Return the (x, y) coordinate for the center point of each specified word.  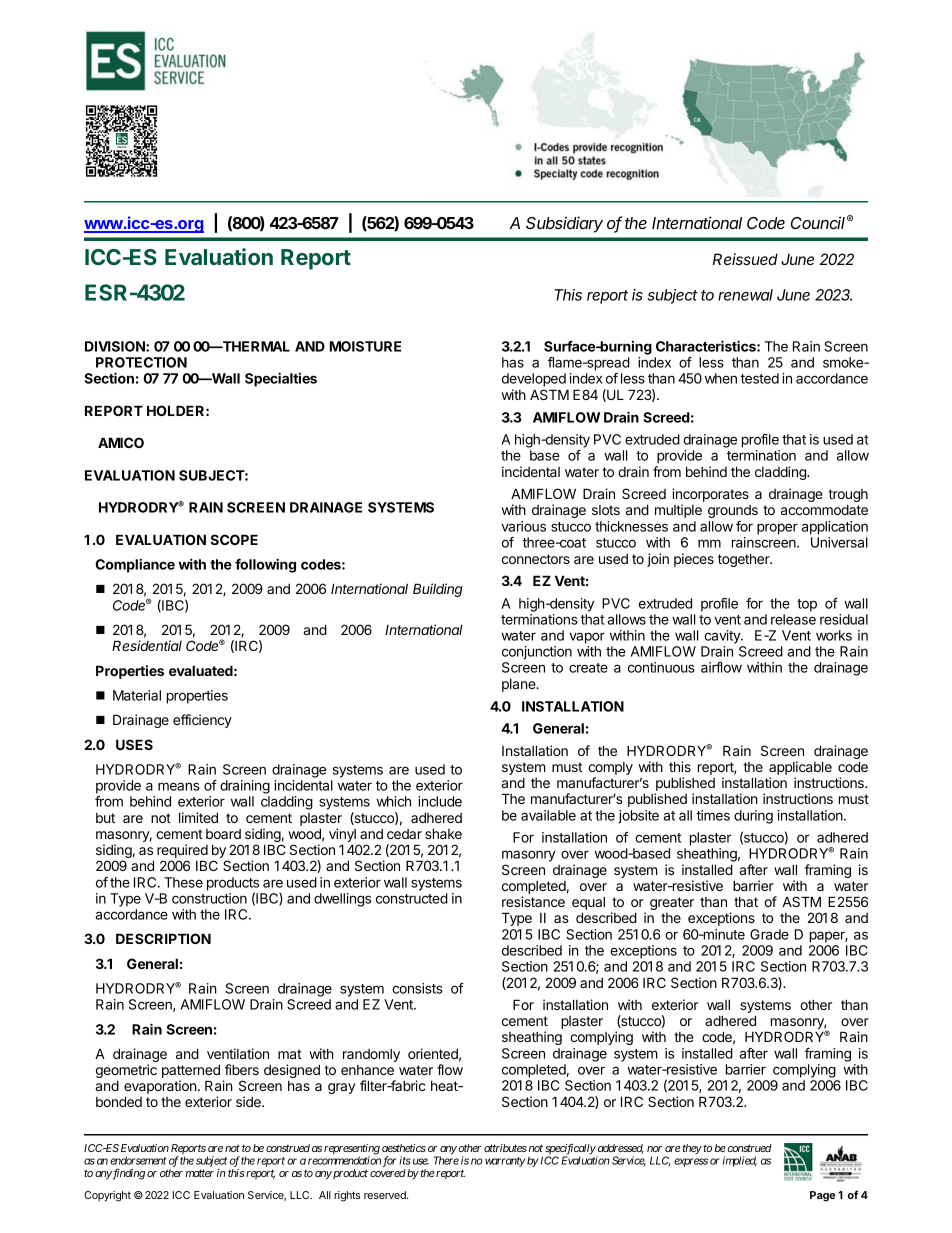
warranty (505, 1162)
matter (199, 1173)
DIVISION (116, 346)
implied (740, 1161)
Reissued (745, 259)
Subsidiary (564, 224)
